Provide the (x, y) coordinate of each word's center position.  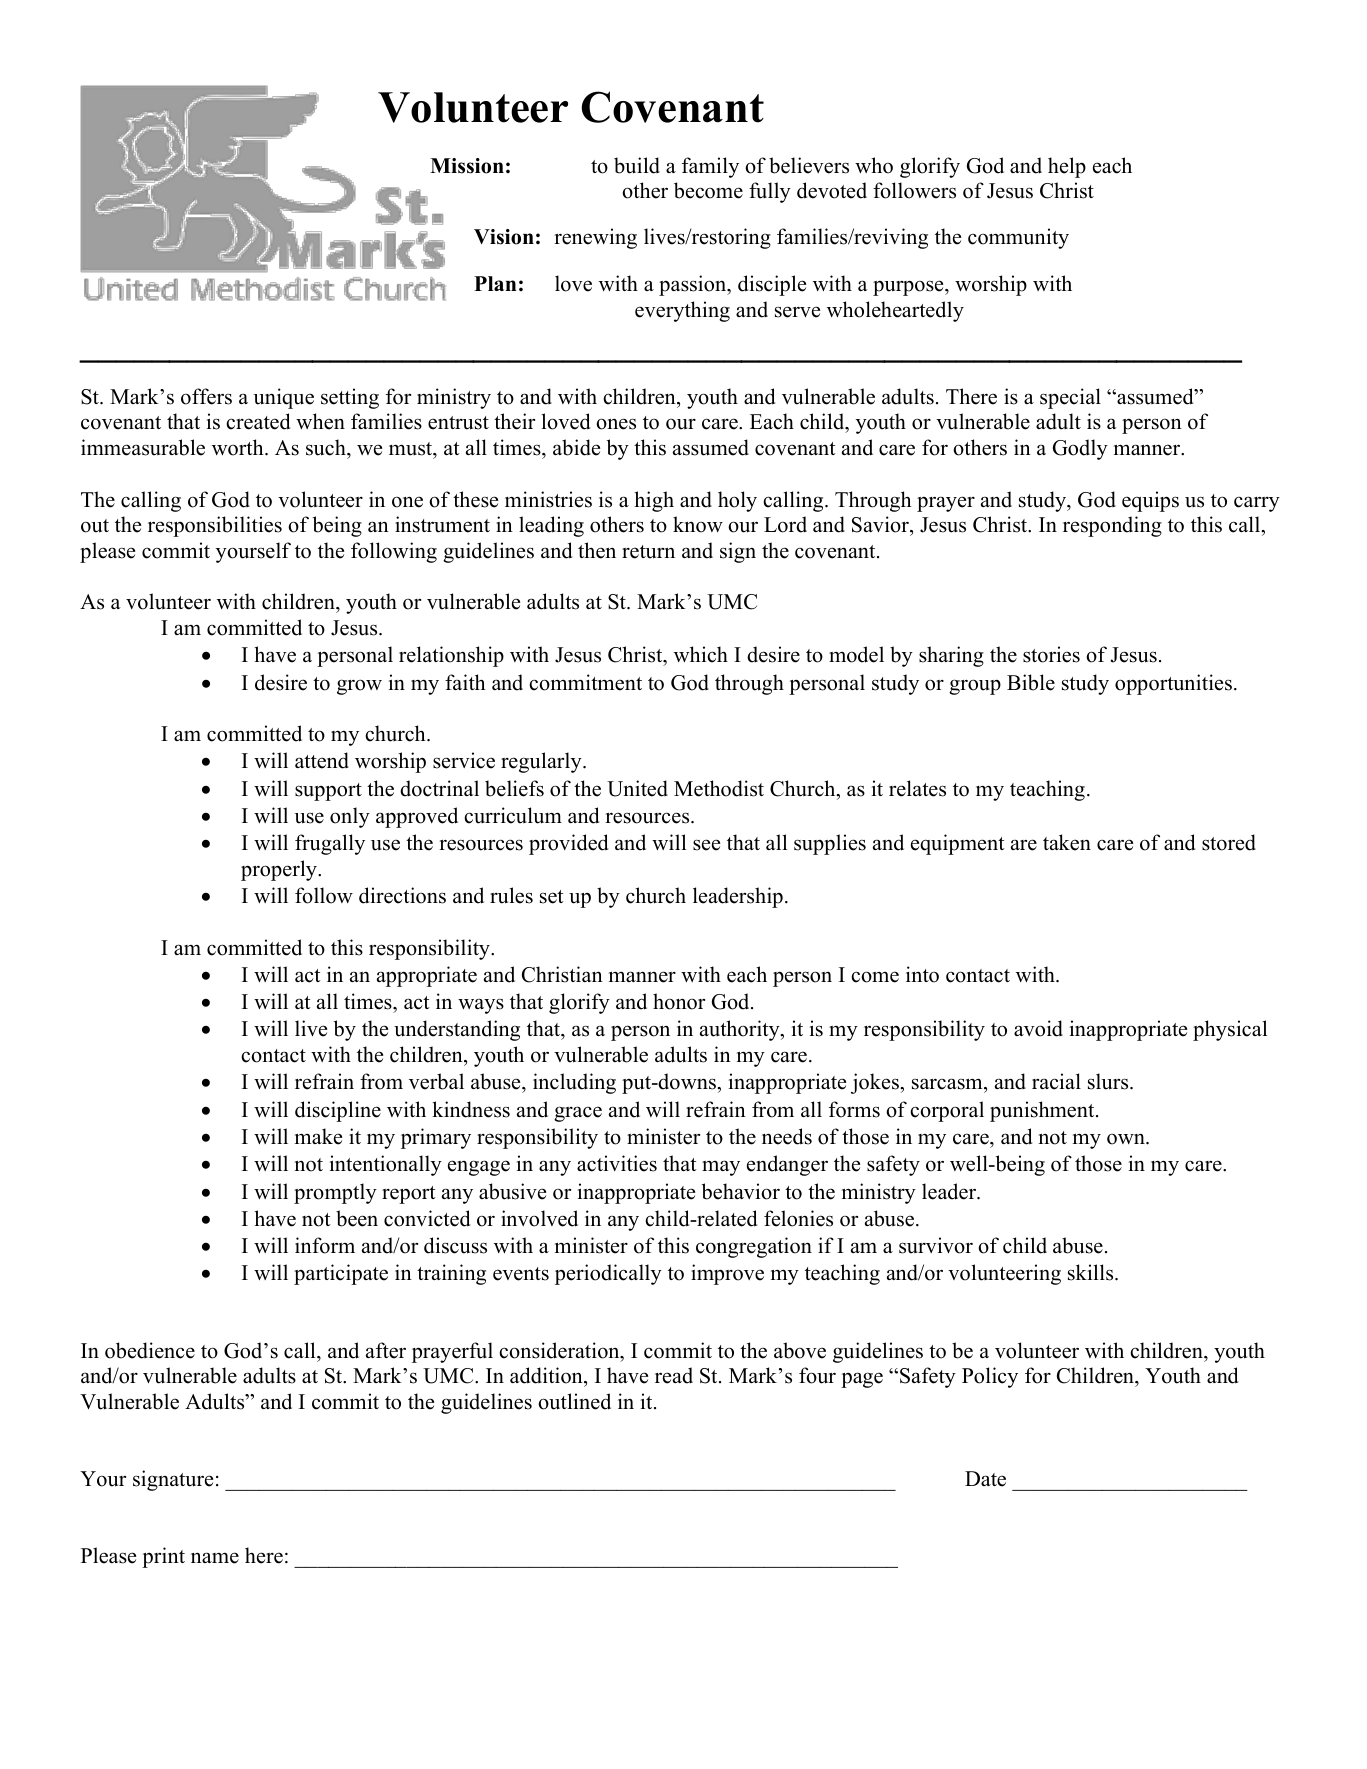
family (710, 167)
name (215, 1558)
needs (787, 1136)
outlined (574, 1401)
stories (1051, 654)
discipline (338, 1111)
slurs (1109, 1081)
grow (359, 687)
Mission (467, 166)
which (701, 654)
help (1067, 167)
